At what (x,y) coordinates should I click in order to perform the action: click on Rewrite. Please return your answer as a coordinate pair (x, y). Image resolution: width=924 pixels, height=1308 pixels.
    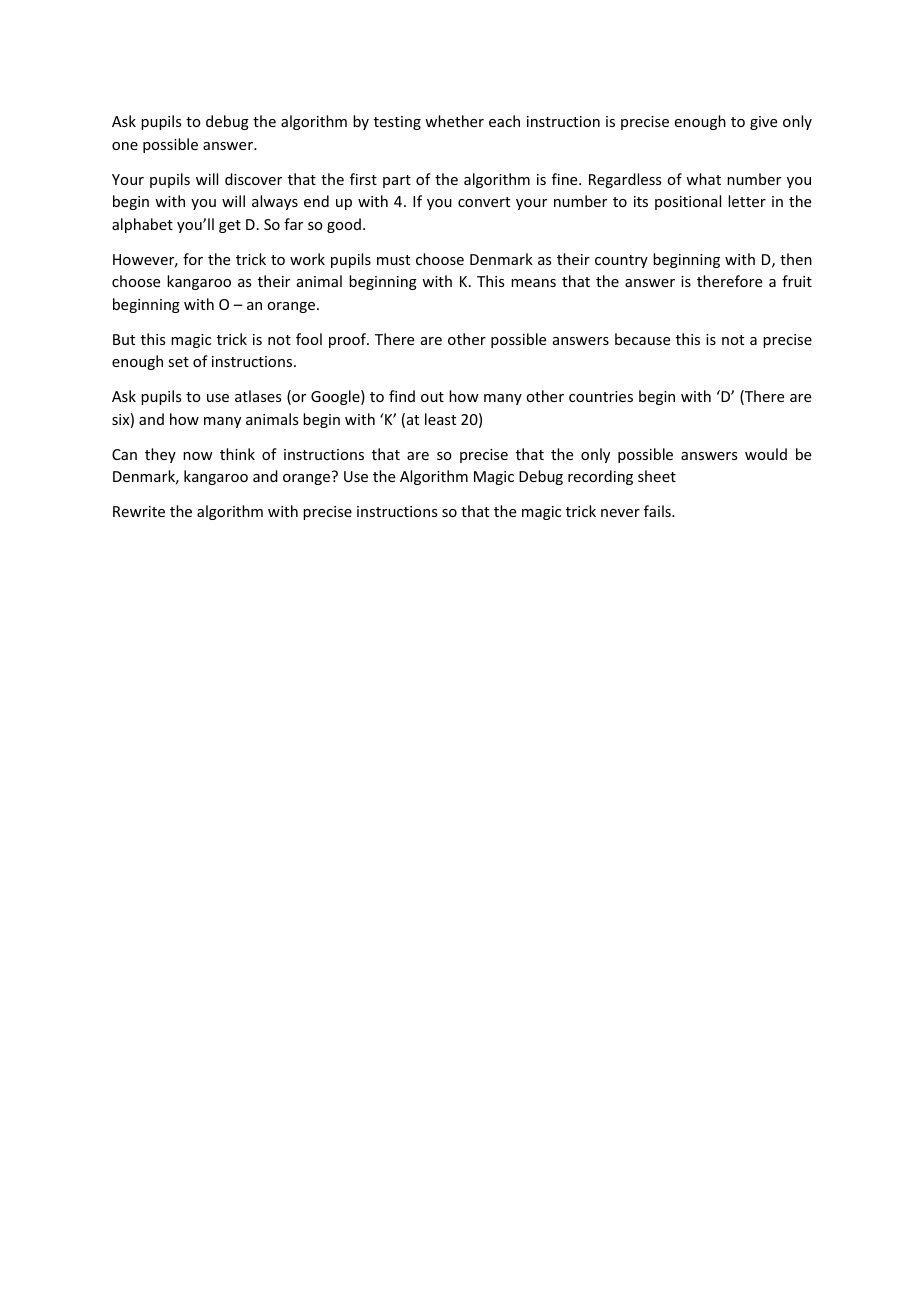
    Looking at the image, I should click on (139, 511).
